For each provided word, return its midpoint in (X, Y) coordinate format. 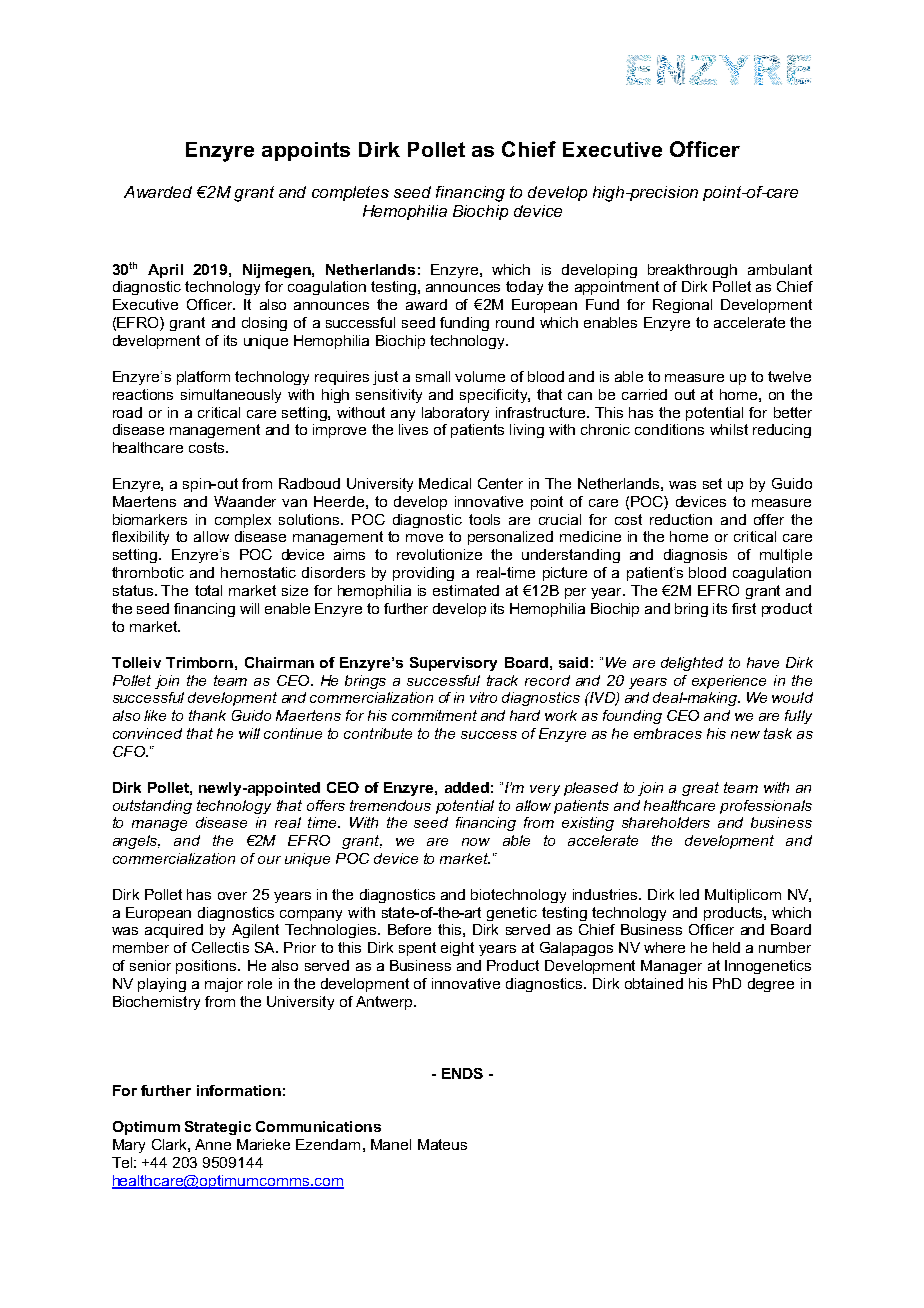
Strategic (218, 1128)
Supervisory (453, 664)
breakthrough (692, 271)
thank (207, 715)
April (165, 271)
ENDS (462, 1073)
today (524, 288)
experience (729, 682)
